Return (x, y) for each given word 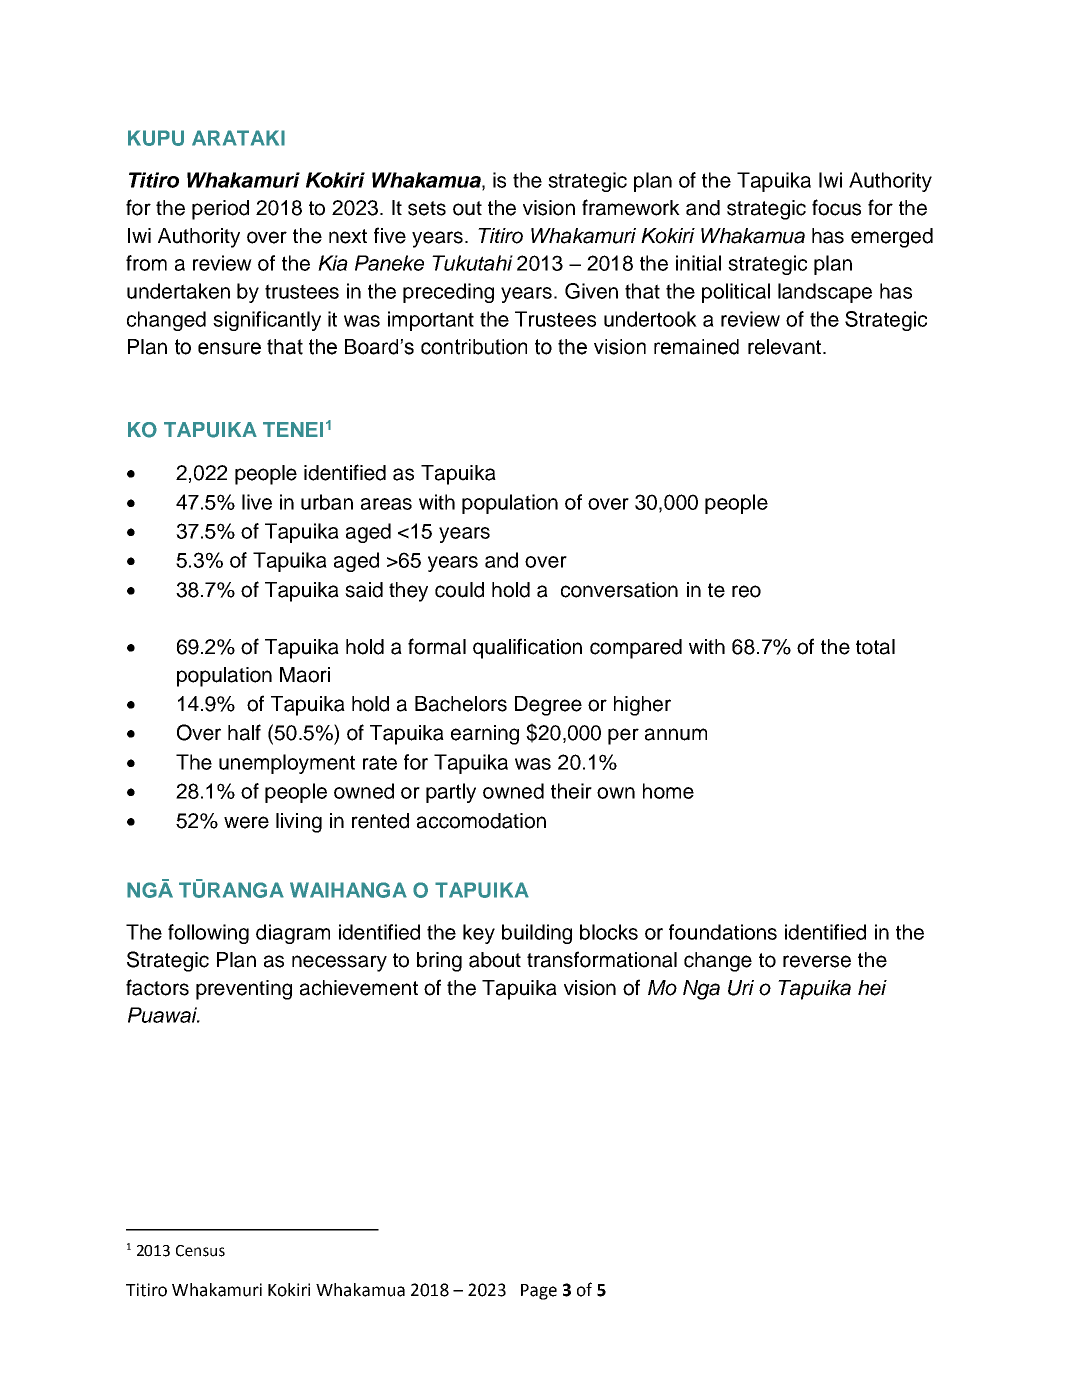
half (244, 732)
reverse (817, 961)
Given (591, 291)
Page (539, 1292)
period (220, 210)
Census (200, 1251)
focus (836, 207)
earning (485, 735)
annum (676, 734)
